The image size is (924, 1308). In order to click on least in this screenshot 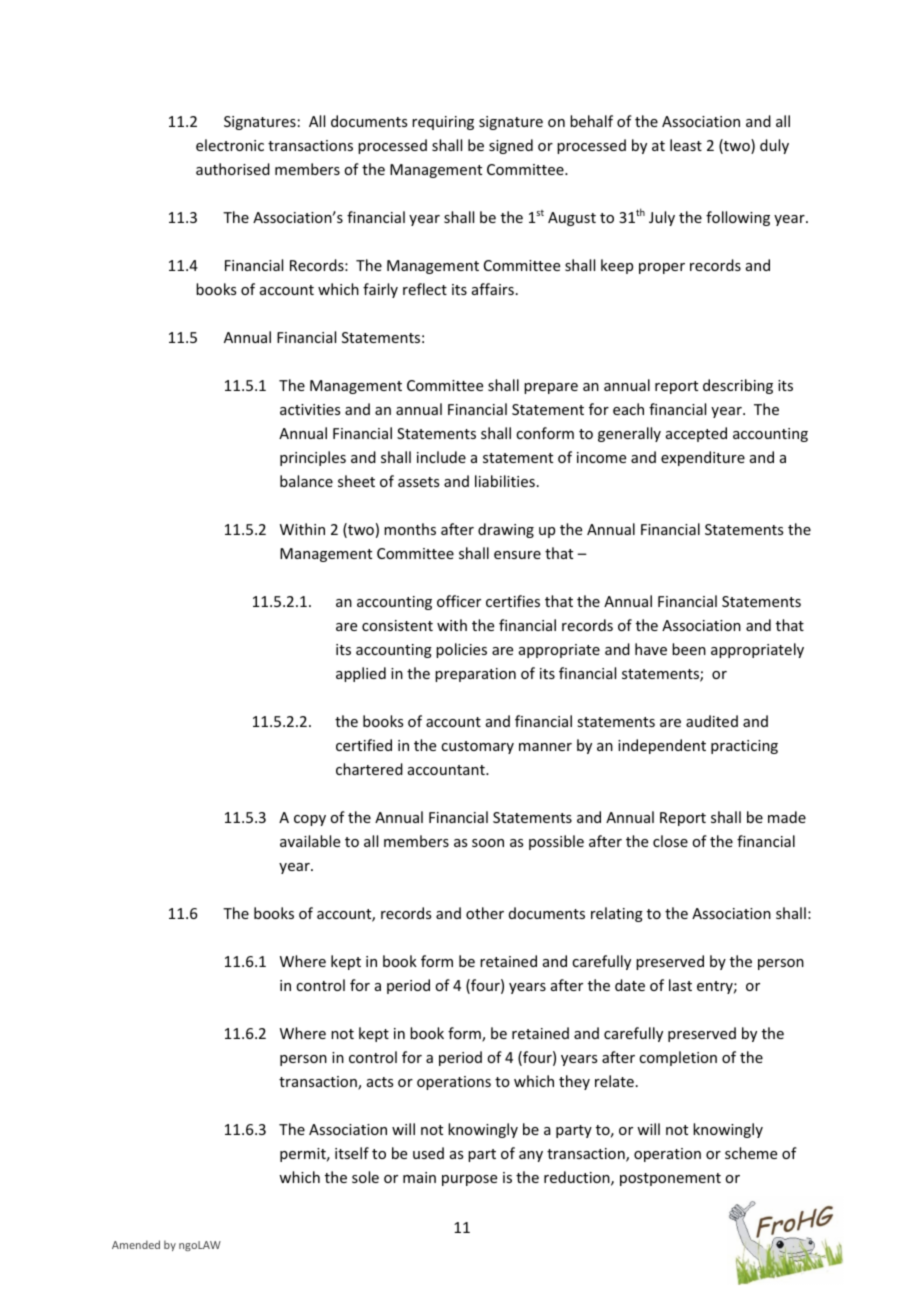, I will do `click(686, 145)`.
